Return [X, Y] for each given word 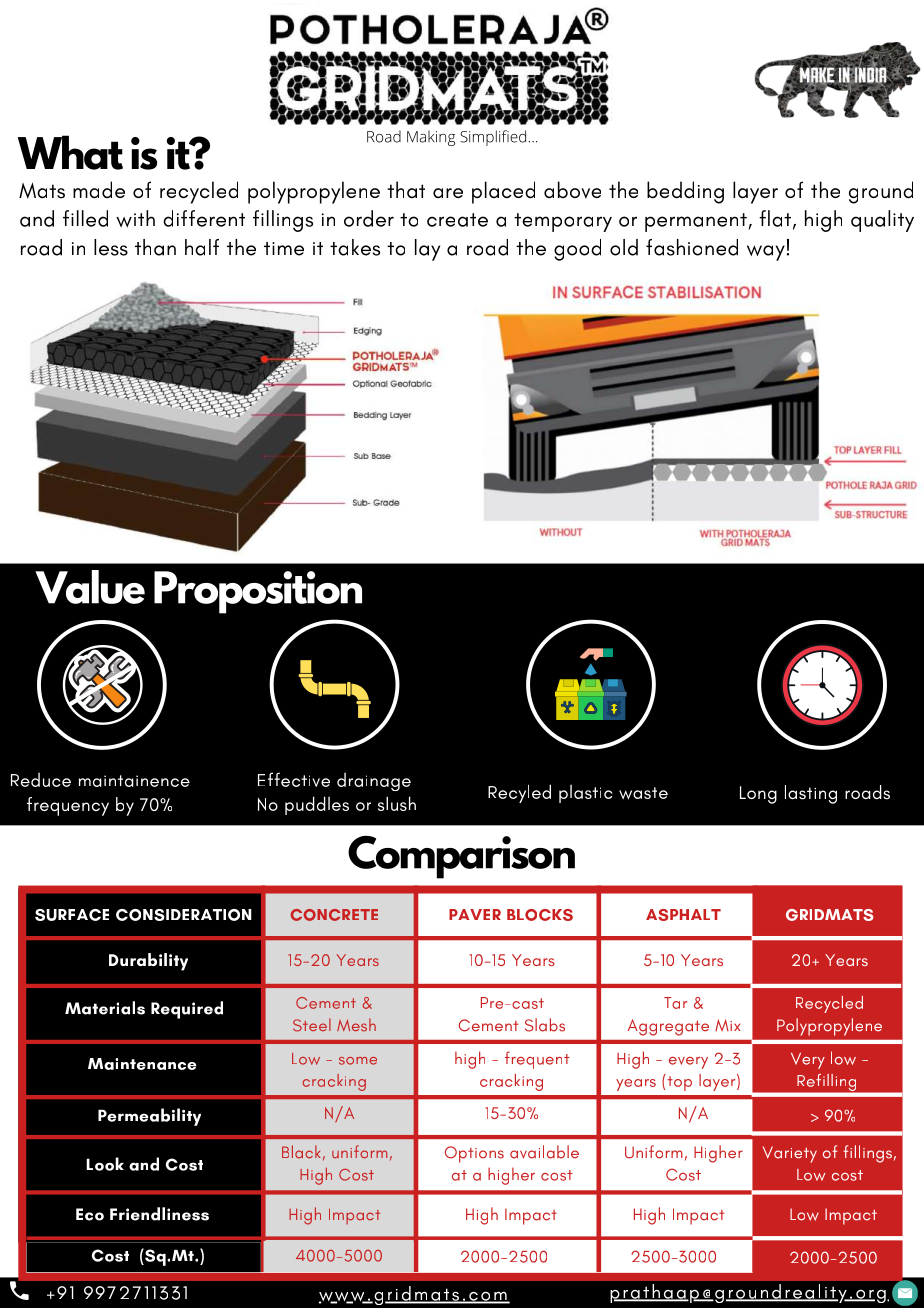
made [99, 190]
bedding [685, 192]
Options [474, 1154]
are [448, 193]
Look [105, 1164]
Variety [790, 1154]
